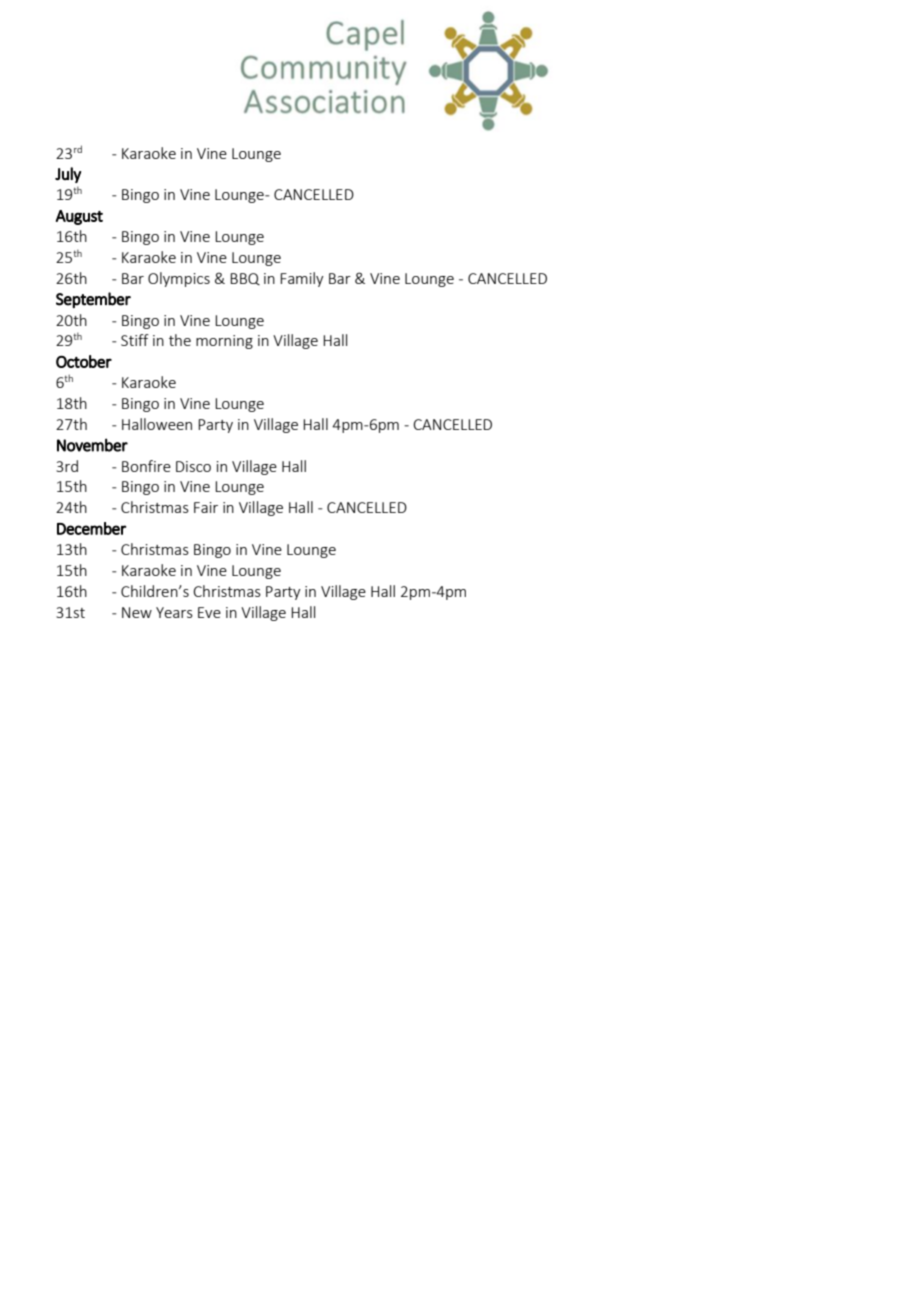 The image size is (924, 1308). Describe the element at coordinates (179, 279) in the page. I see `Olympics` at that location.
